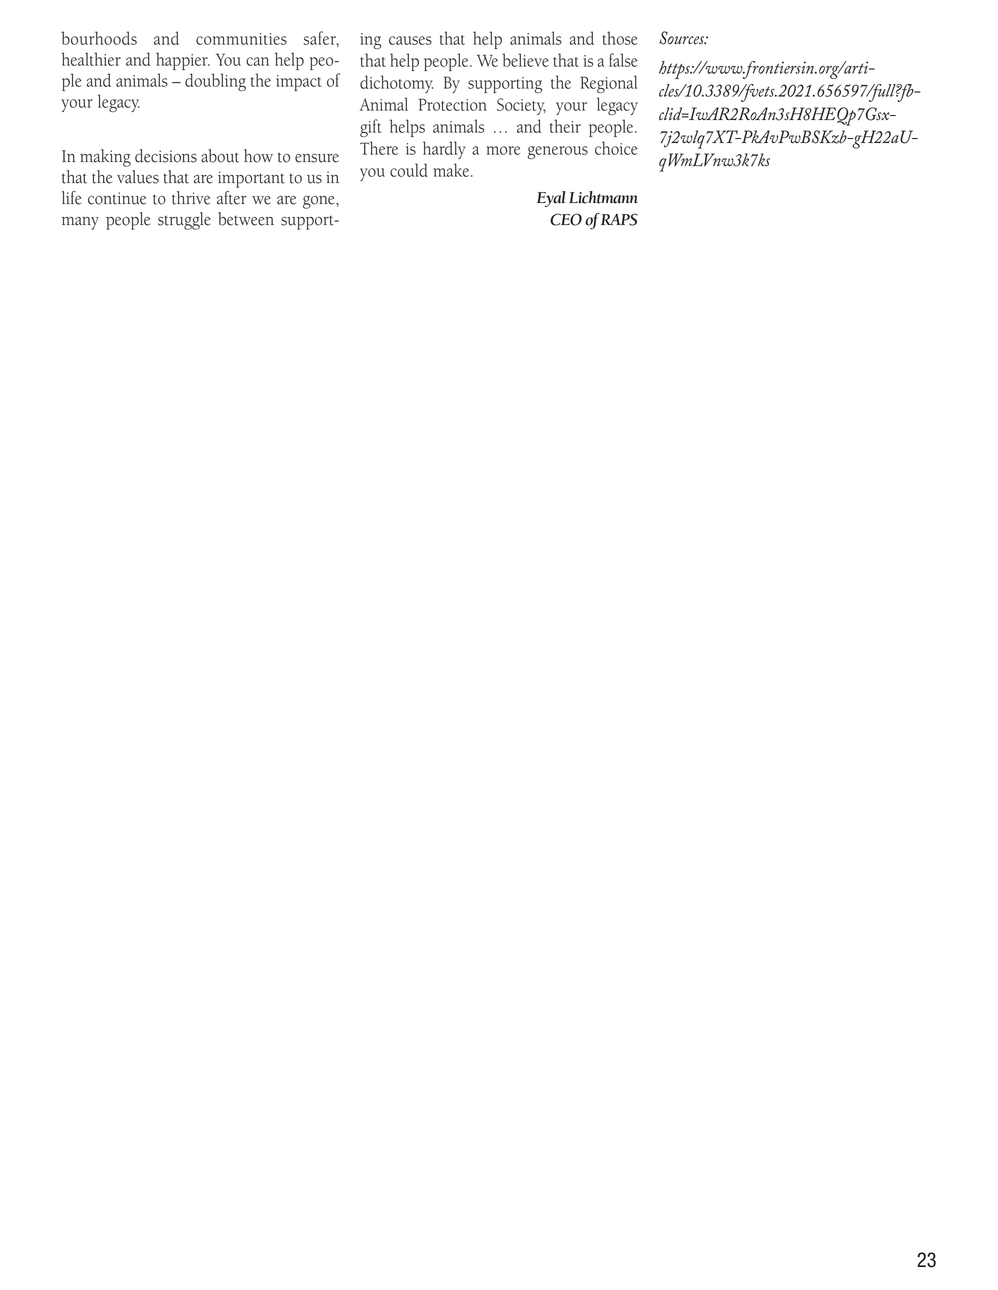  Describe the element at coordinates (257, 61) in the document. I see `can` at that location.
